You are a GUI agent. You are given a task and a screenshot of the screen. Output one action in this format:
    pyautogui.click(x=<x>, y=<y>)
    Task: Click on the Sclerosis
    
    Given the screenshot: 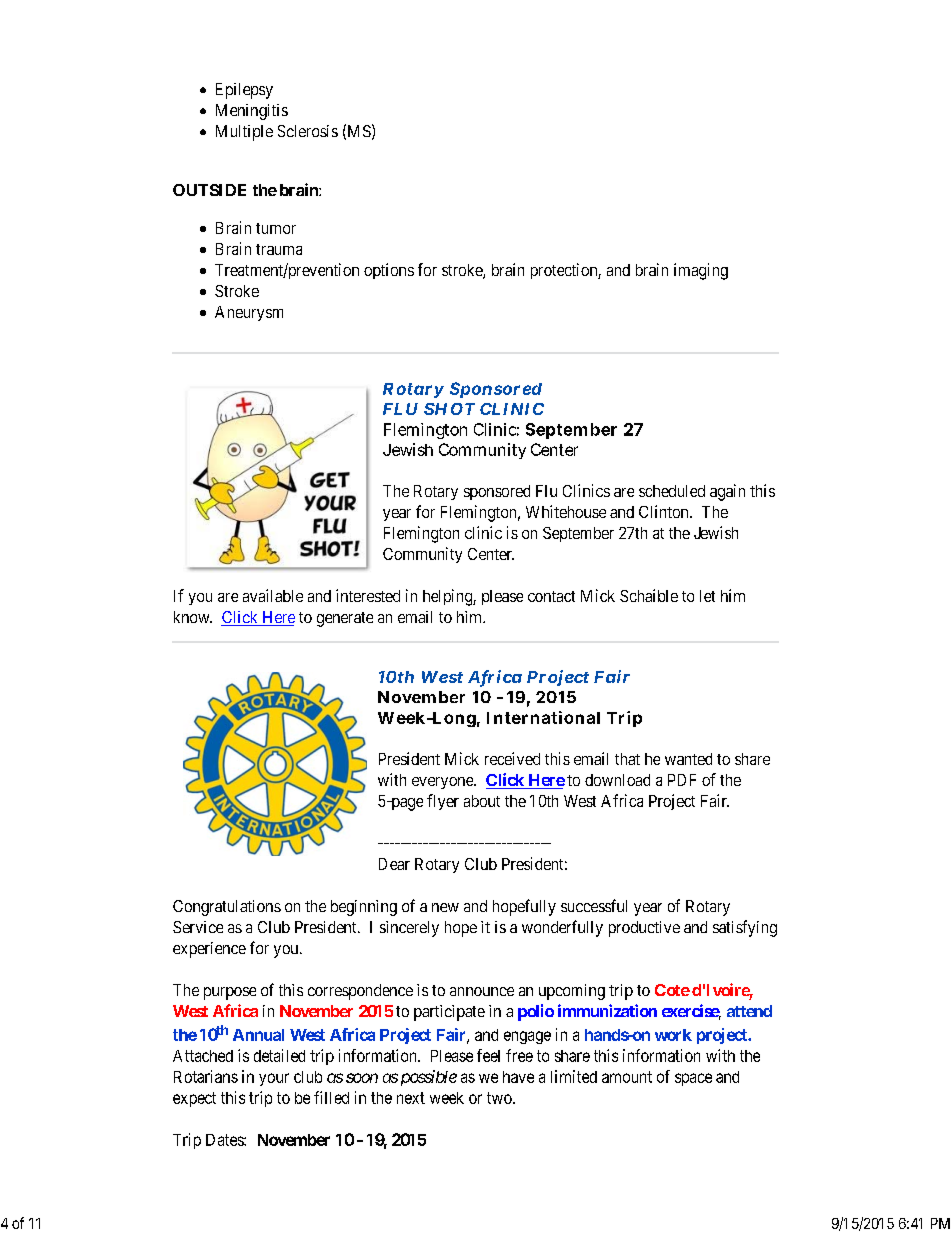 What is the action you would take?
    pyautogui.click(x=308, y=131)
